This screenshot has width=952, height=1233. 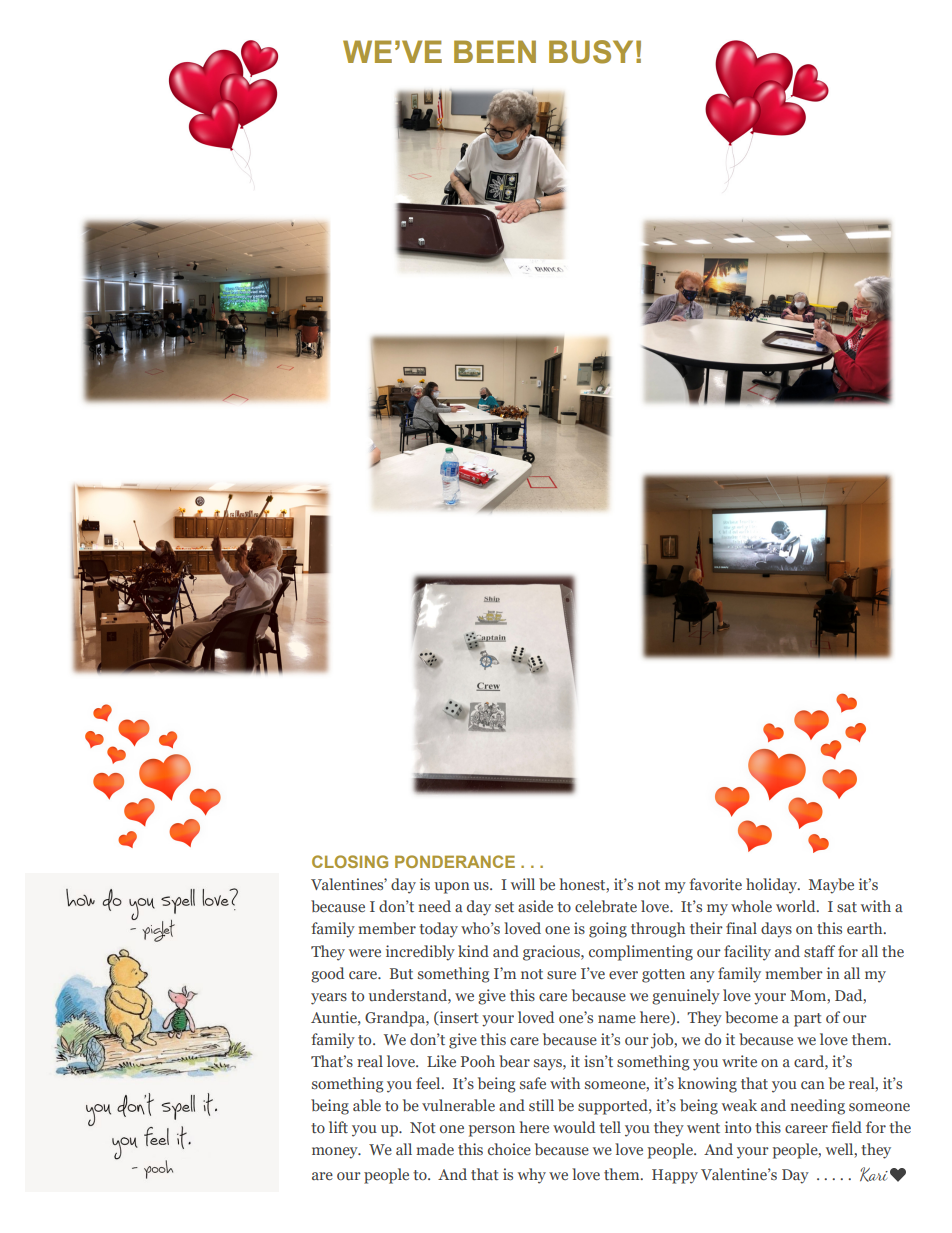 I want to click on going, so click(x=608, y=930).
